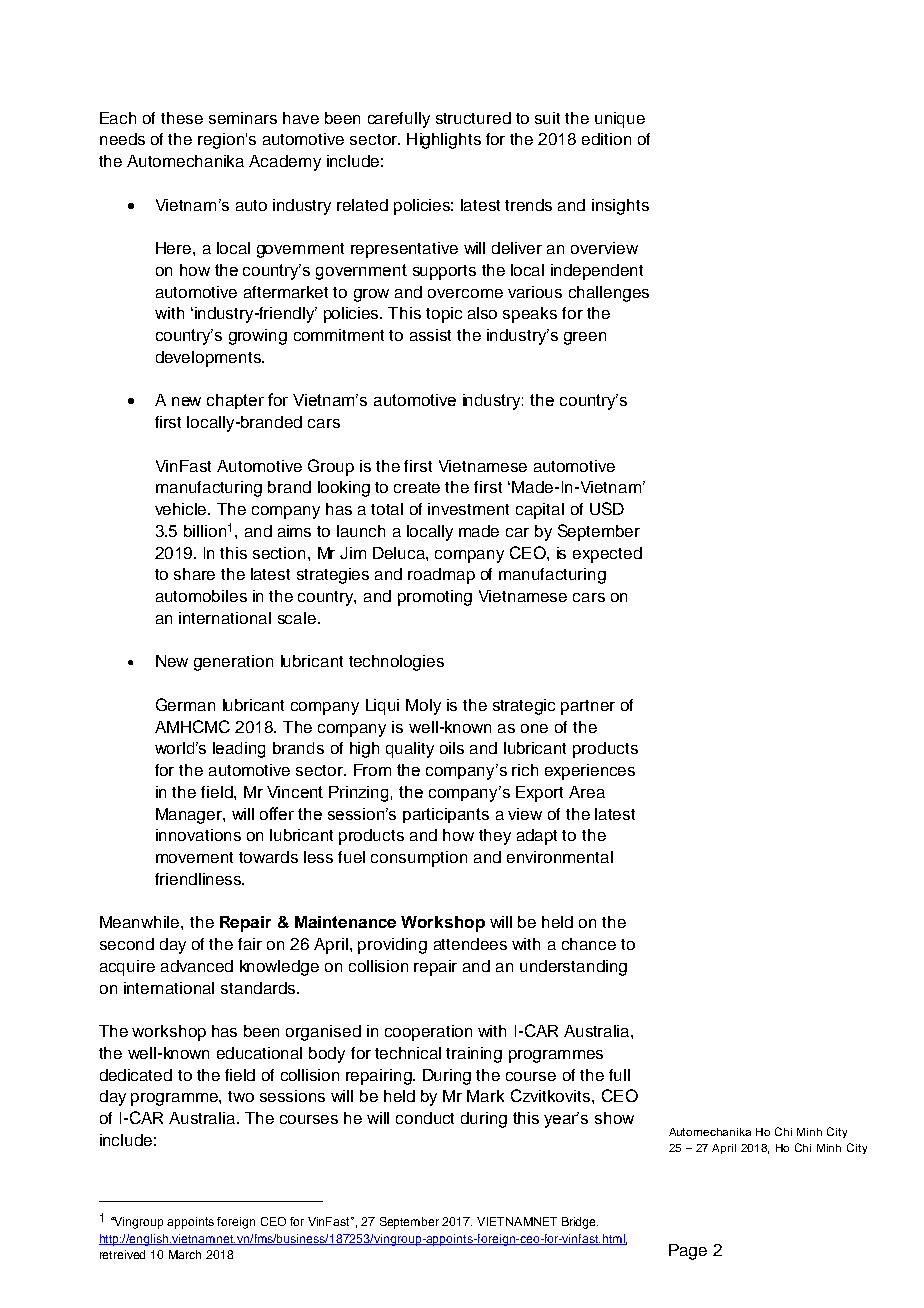  Describe the element at coordinates (362, 205) in the screenshot. I see `related` at that location.
